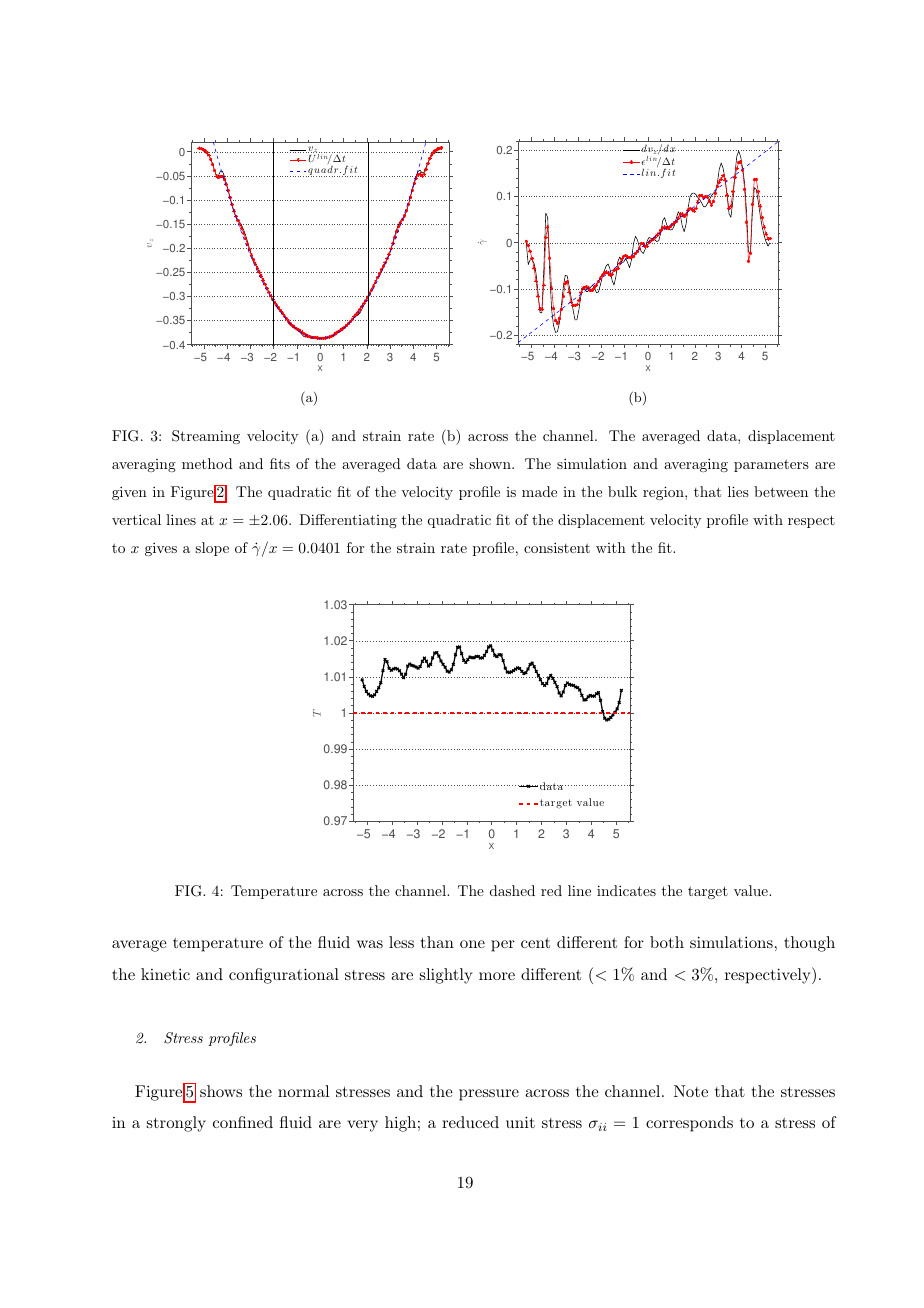  What do you see at coordinates (221, 1091) in the document?
I see `shows` at bounding box center [221, 1091].
